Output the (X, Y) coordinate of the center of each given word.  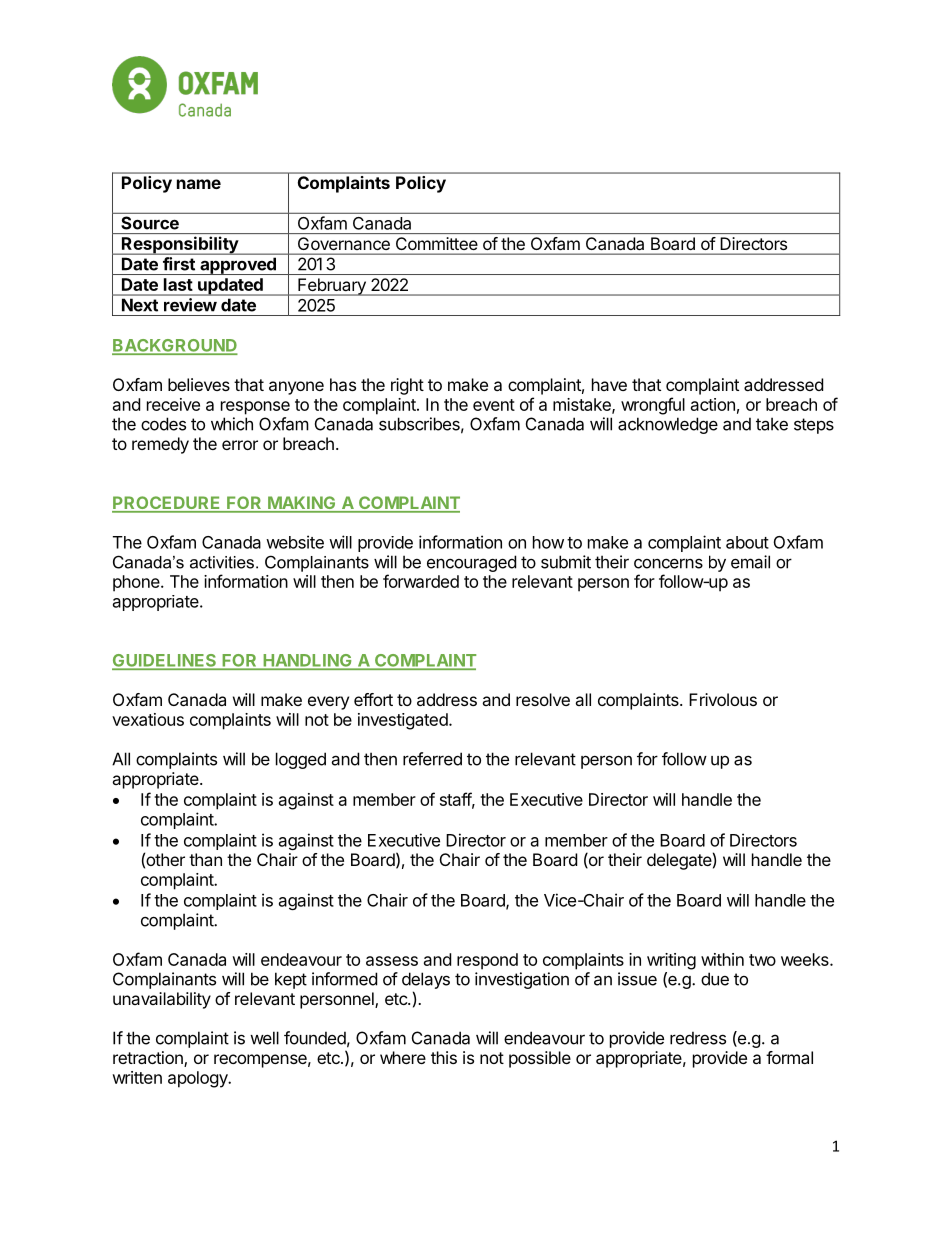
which (232, 424)
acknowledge (668, 425)
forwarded (421, 581)
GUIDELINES (165, 661)
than (205, 859)
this (444, 1057)
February (332, 287)
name (199, 184)
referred (432, 759)
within (722, 959)
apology (199, 1079)
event (494, 405)
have (609, 384)
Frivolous (723, 699)
